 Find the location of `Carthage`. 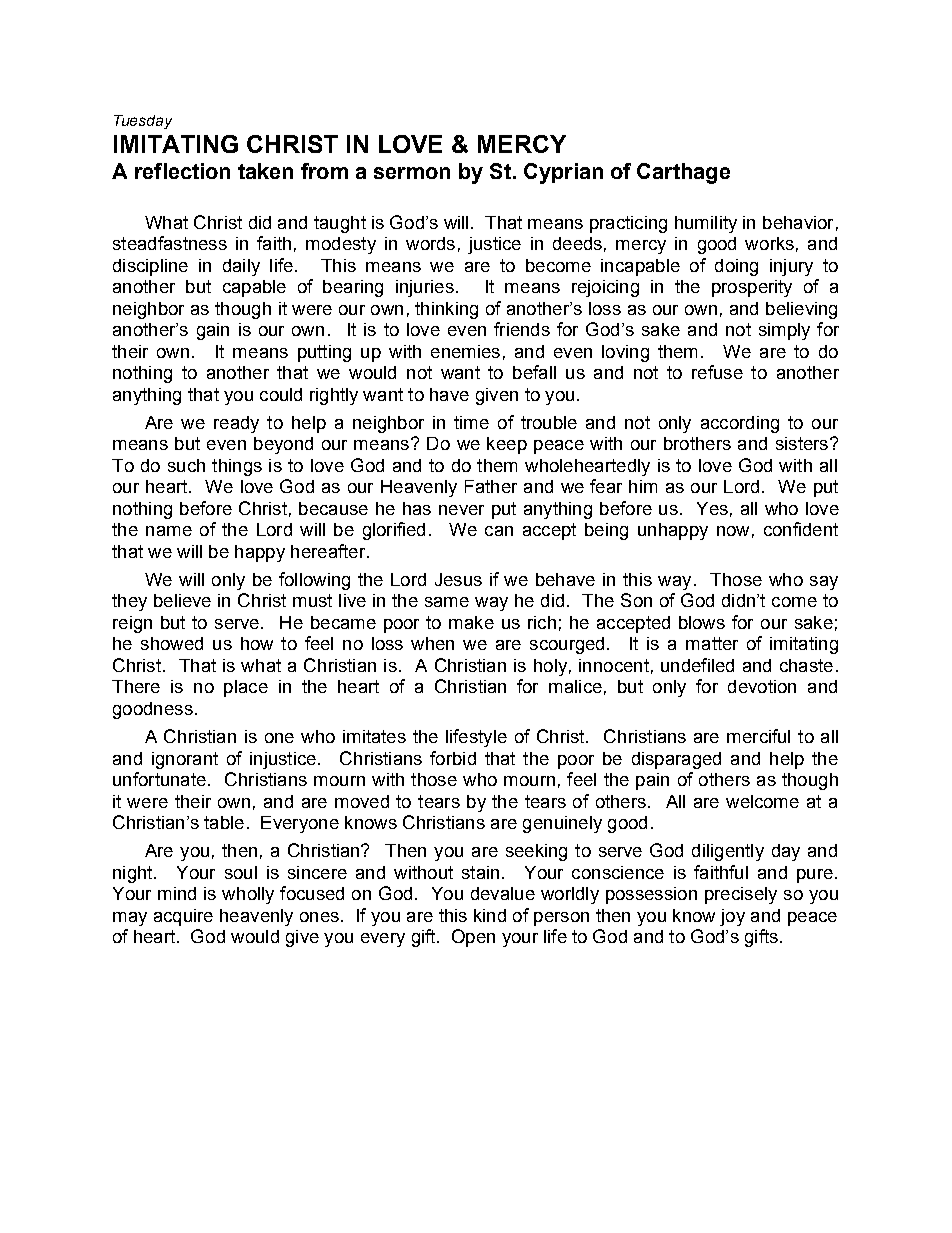

Carthage is located at coordinates (683, 173).
